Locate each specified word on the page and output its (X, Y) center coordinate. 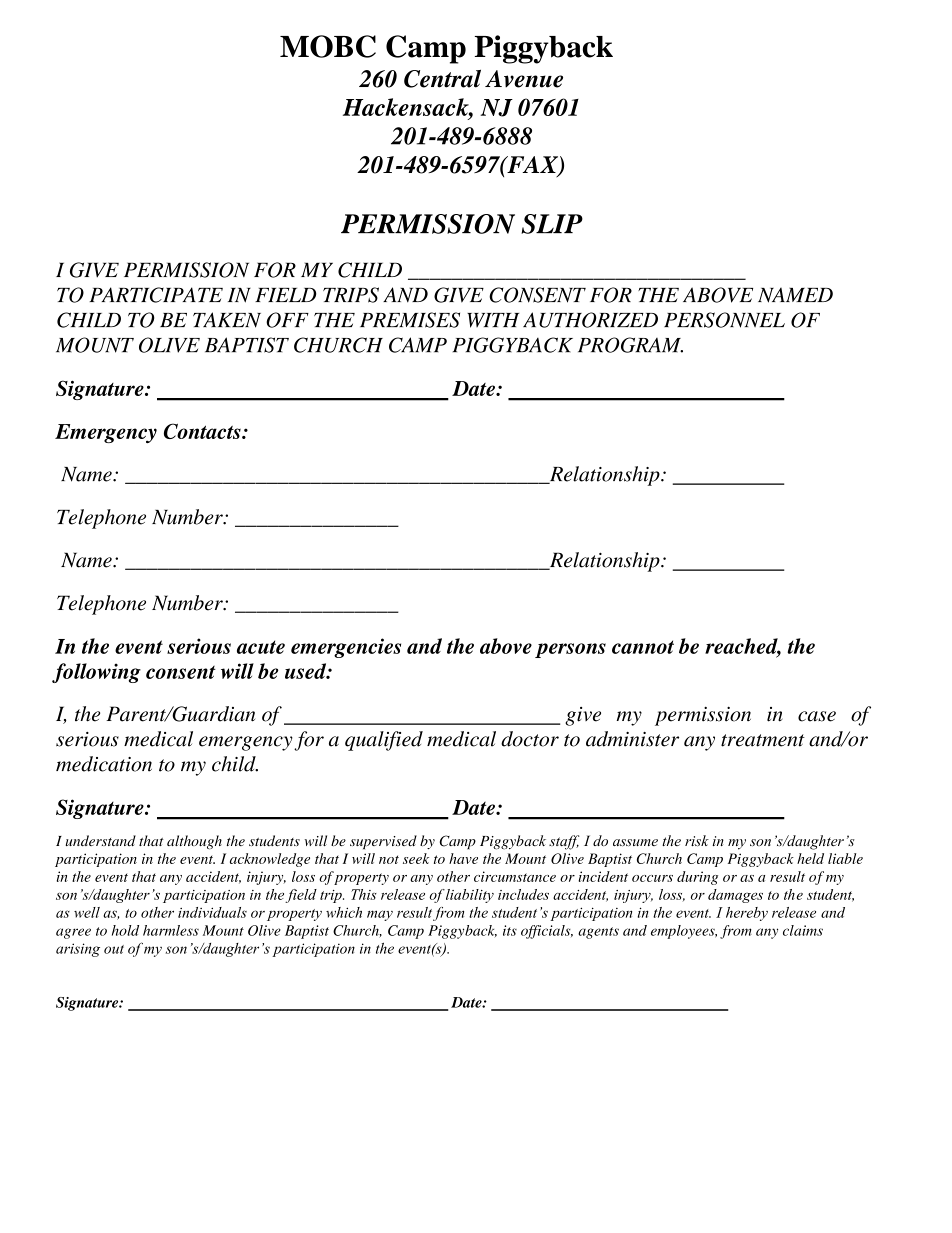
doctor (530, 739)
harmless (171, 930)
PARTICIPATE (156, 295)
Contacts (203, 431)
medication (104, 764)
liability (470, 896)
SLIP (552, 224)
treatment (763, 740)
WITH (493, 320)
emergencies (346, 648)
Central (442, 78)
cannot (643, 647)
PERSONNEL (724, 320)
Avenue (524, 79)
